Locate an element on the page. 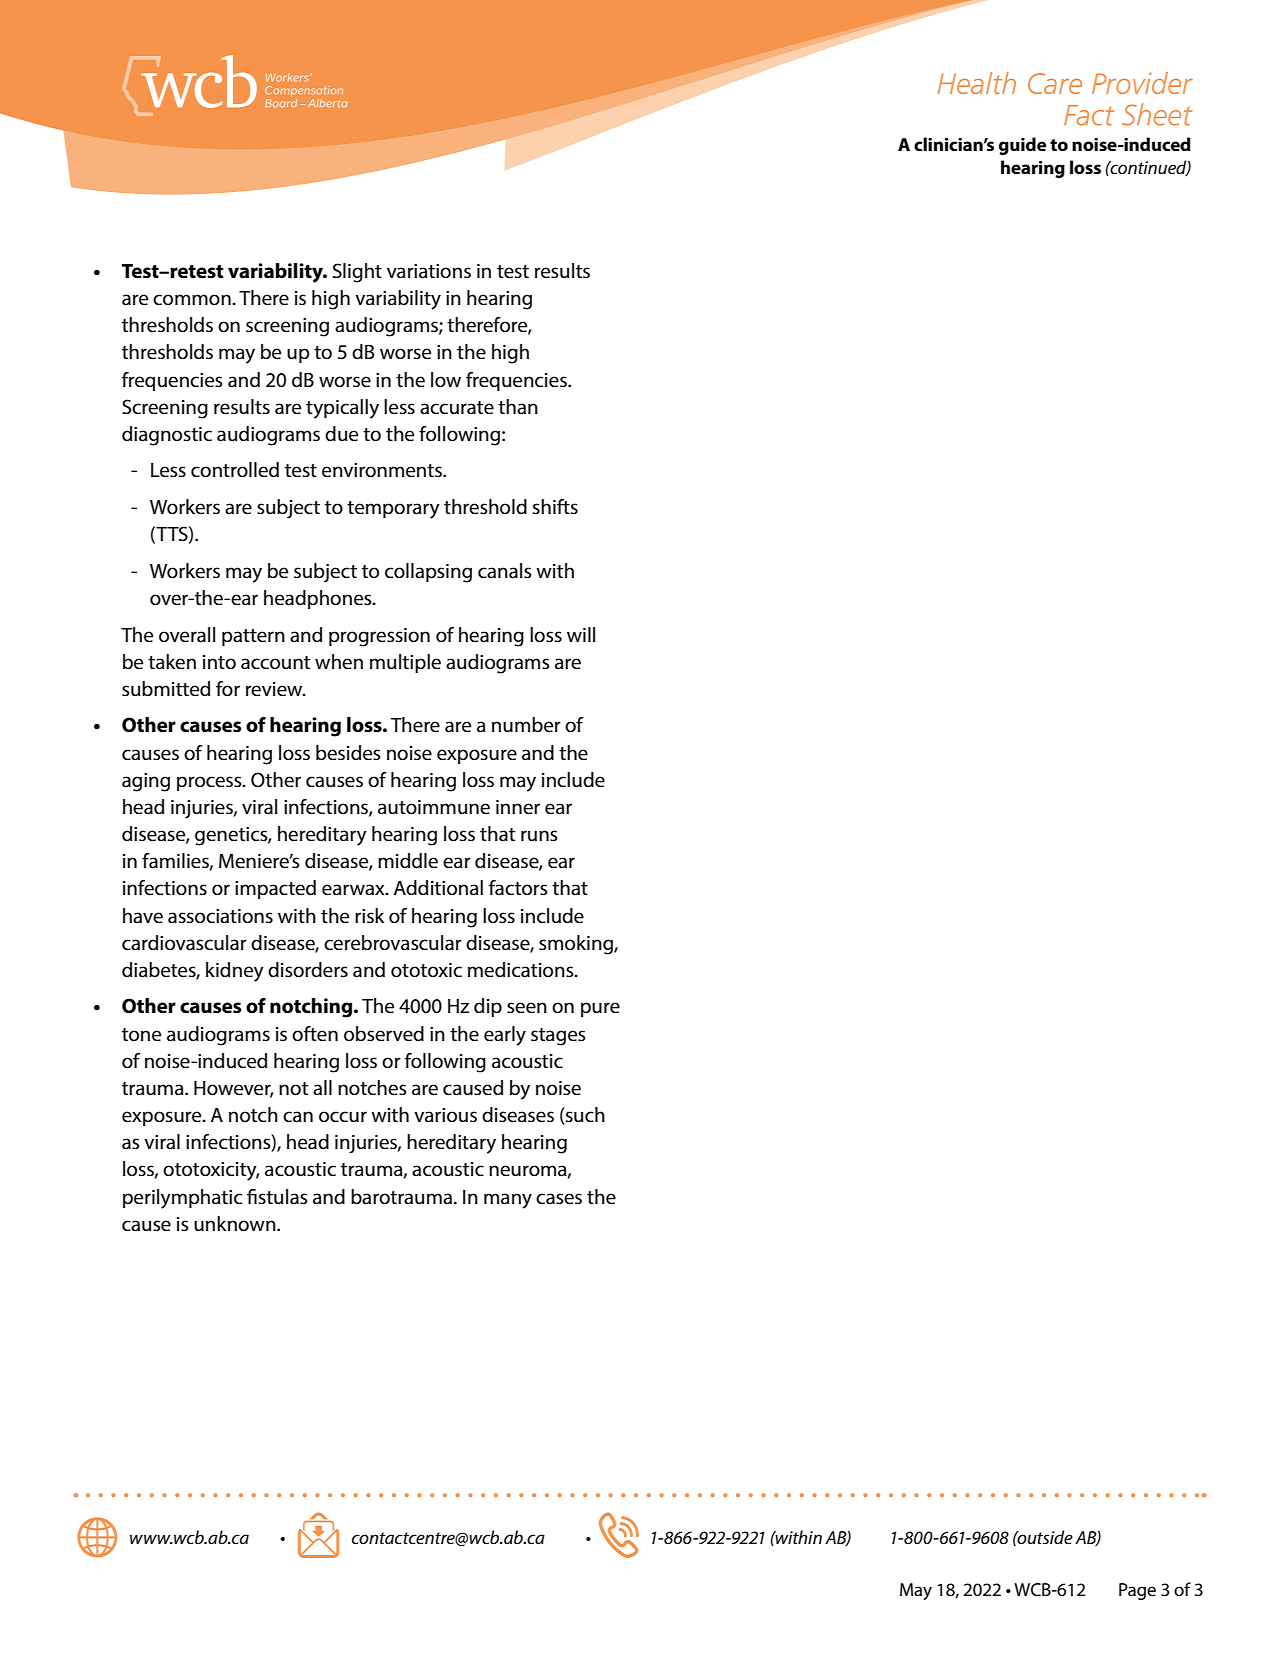 The height and width of the image is (1655, 1279). many is located at coordinates (508, 1201).
